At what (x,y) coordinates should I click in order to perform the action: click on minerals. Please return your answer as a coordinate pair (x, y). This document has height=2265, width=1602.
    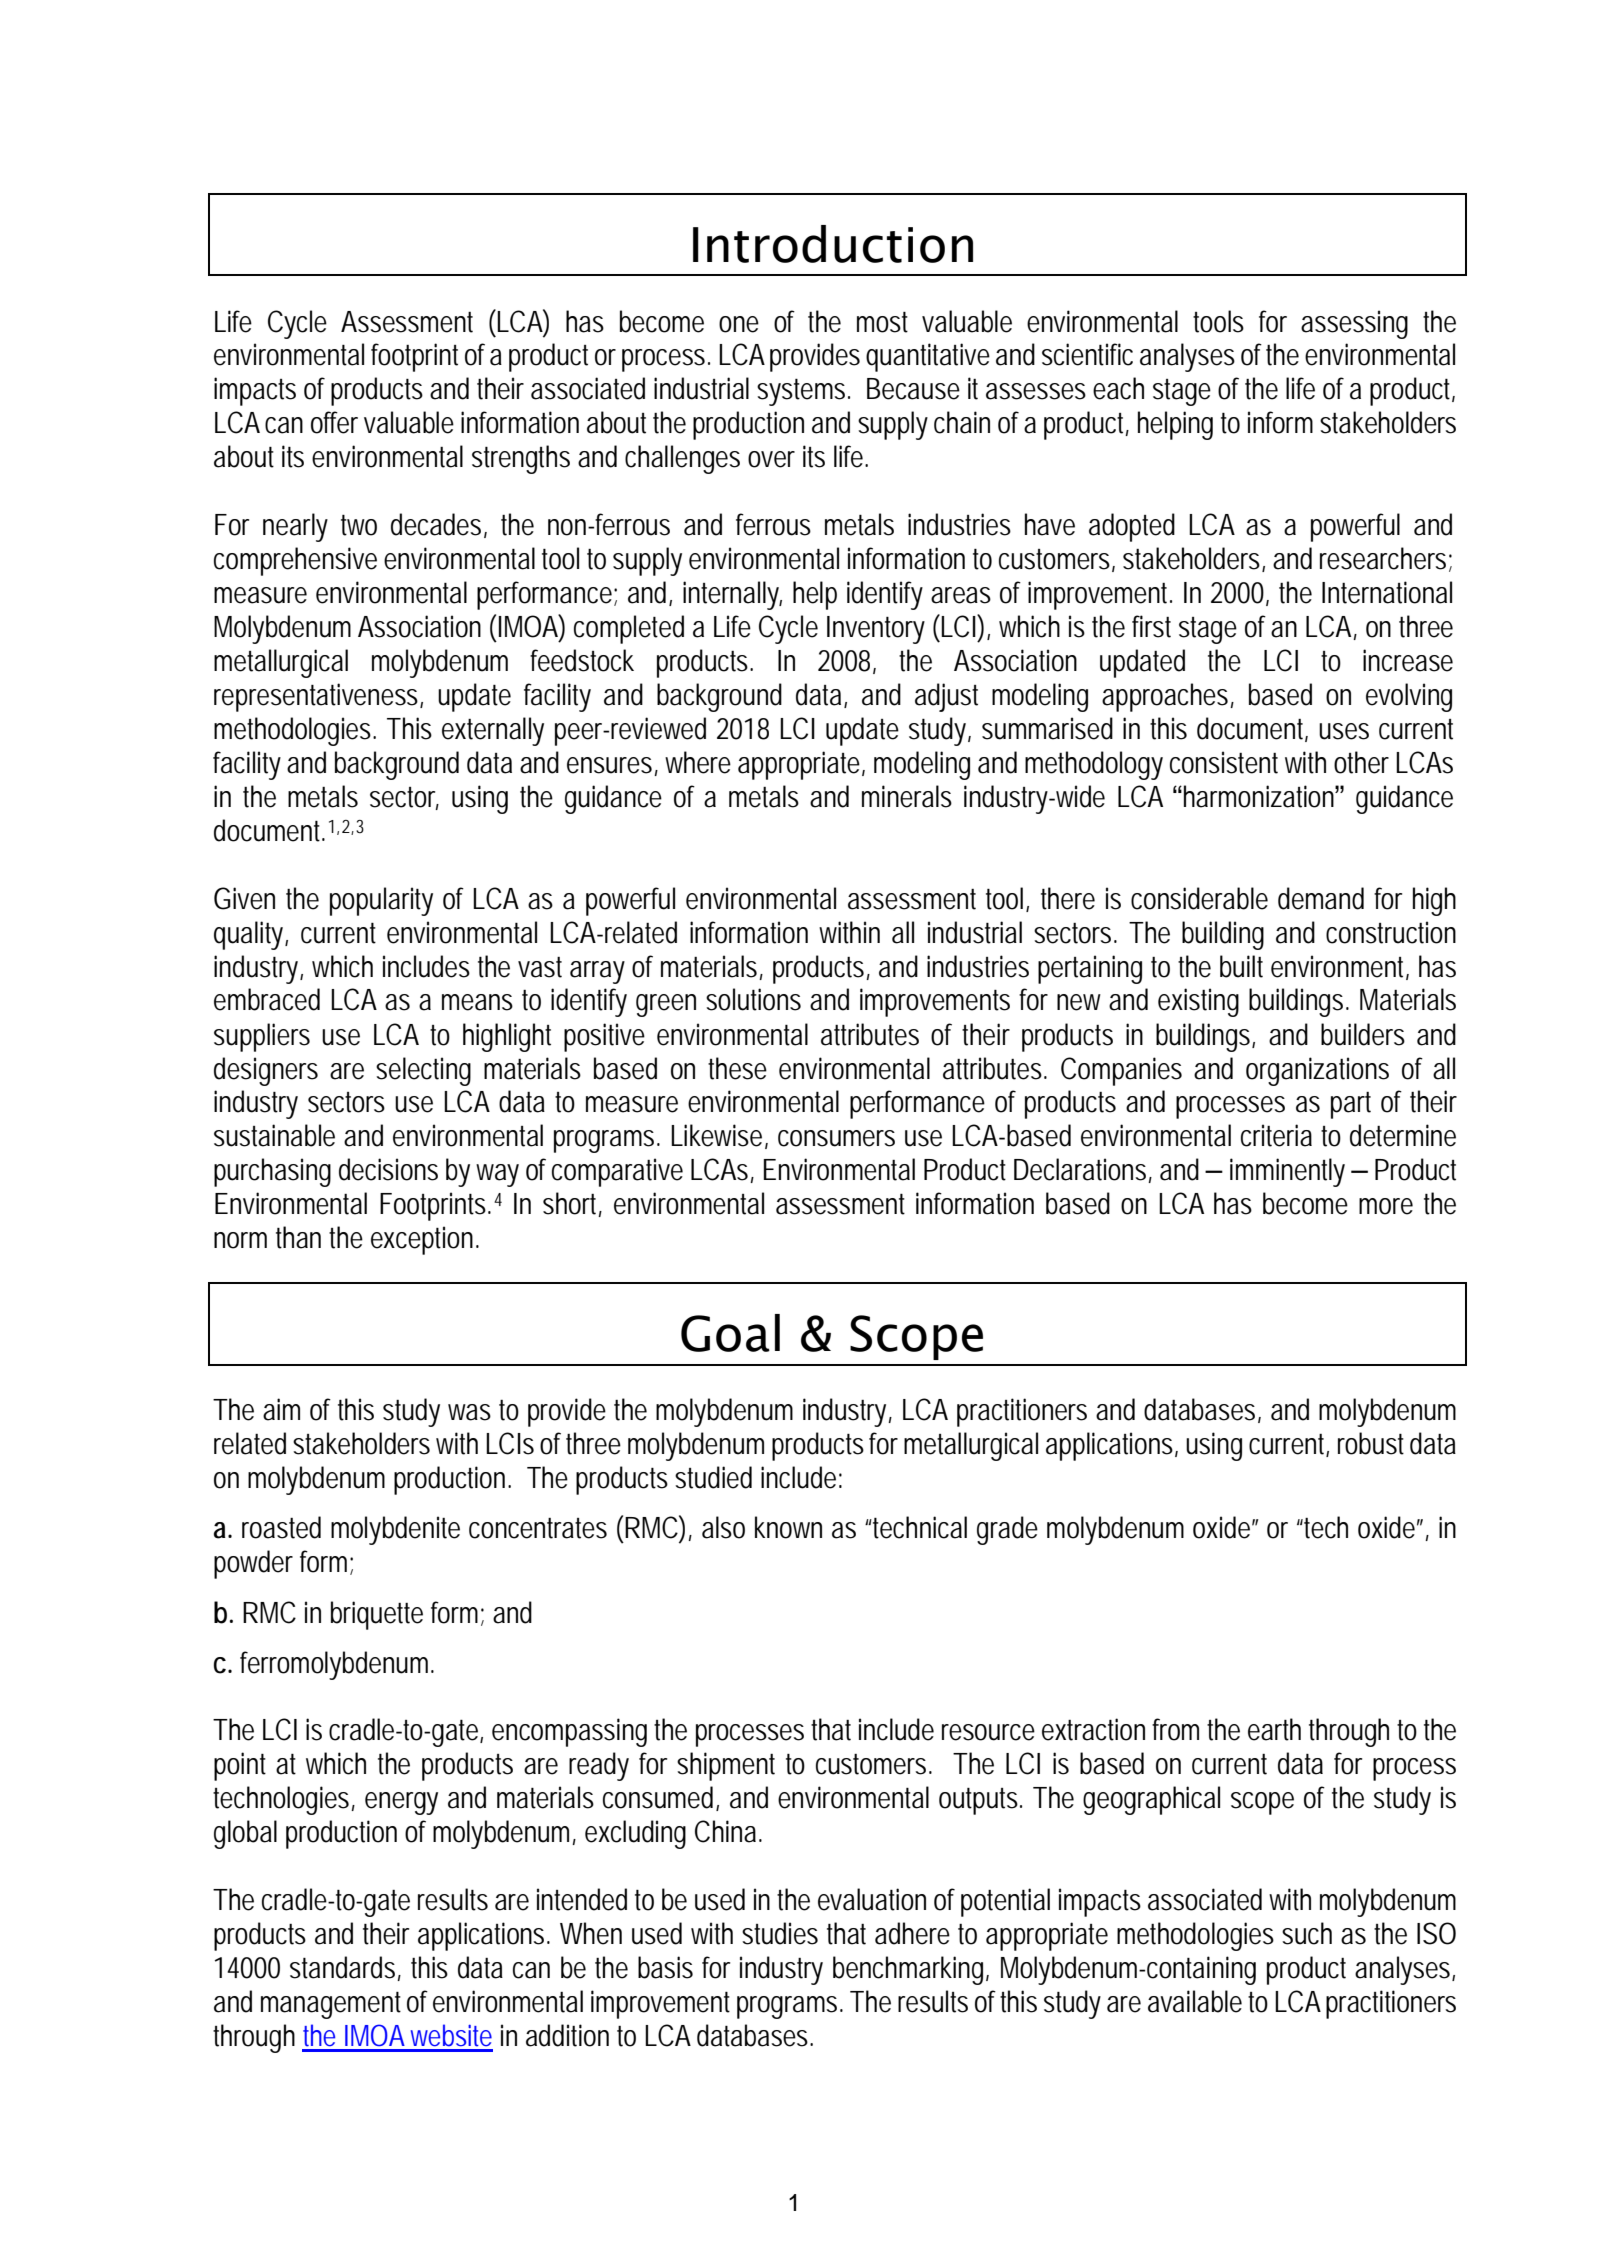
    Looking at the image, I should click on (907, 796).
